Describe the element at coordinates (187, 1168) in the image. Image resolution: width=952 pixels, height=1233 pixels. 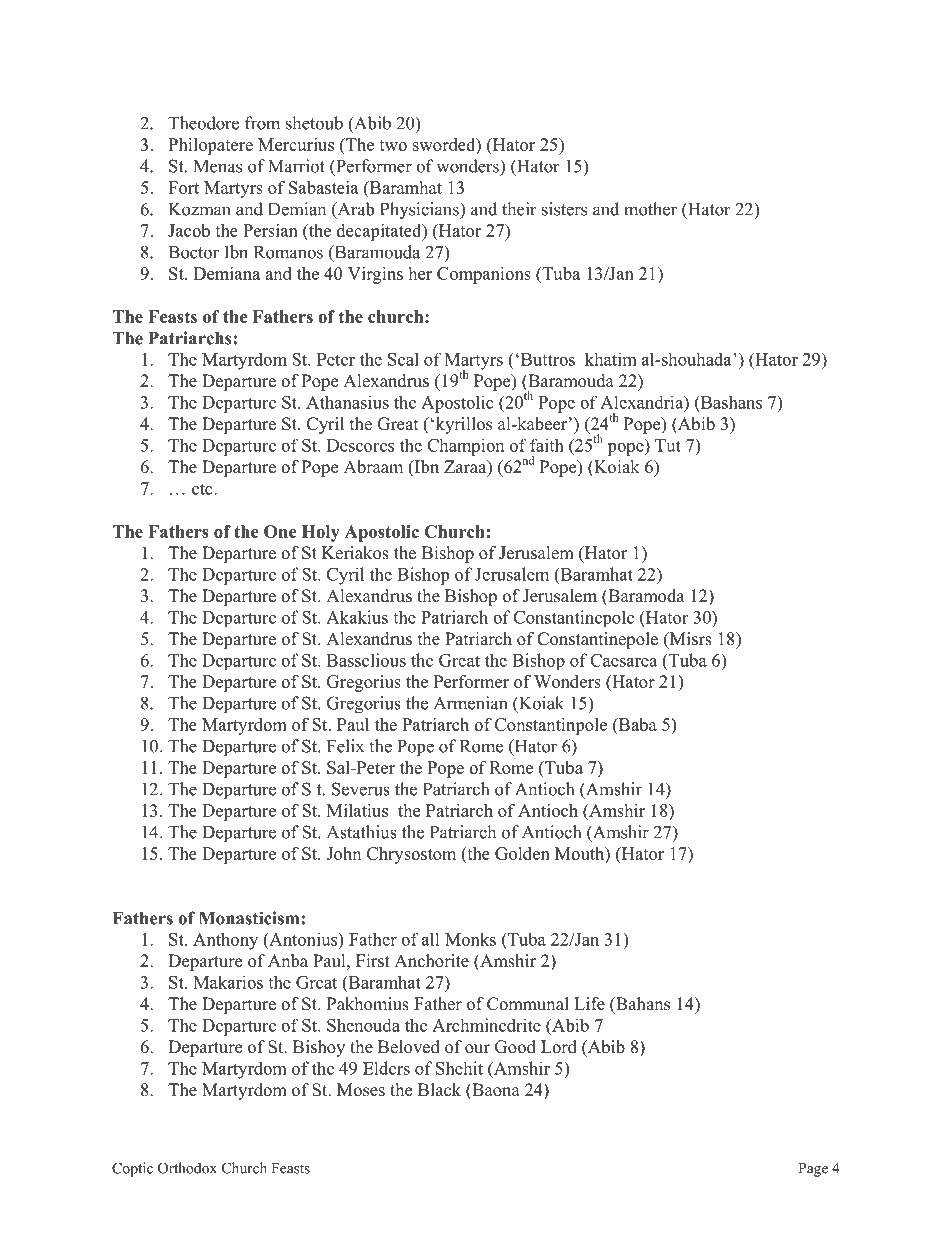
I see `Orthodox` at that location.
